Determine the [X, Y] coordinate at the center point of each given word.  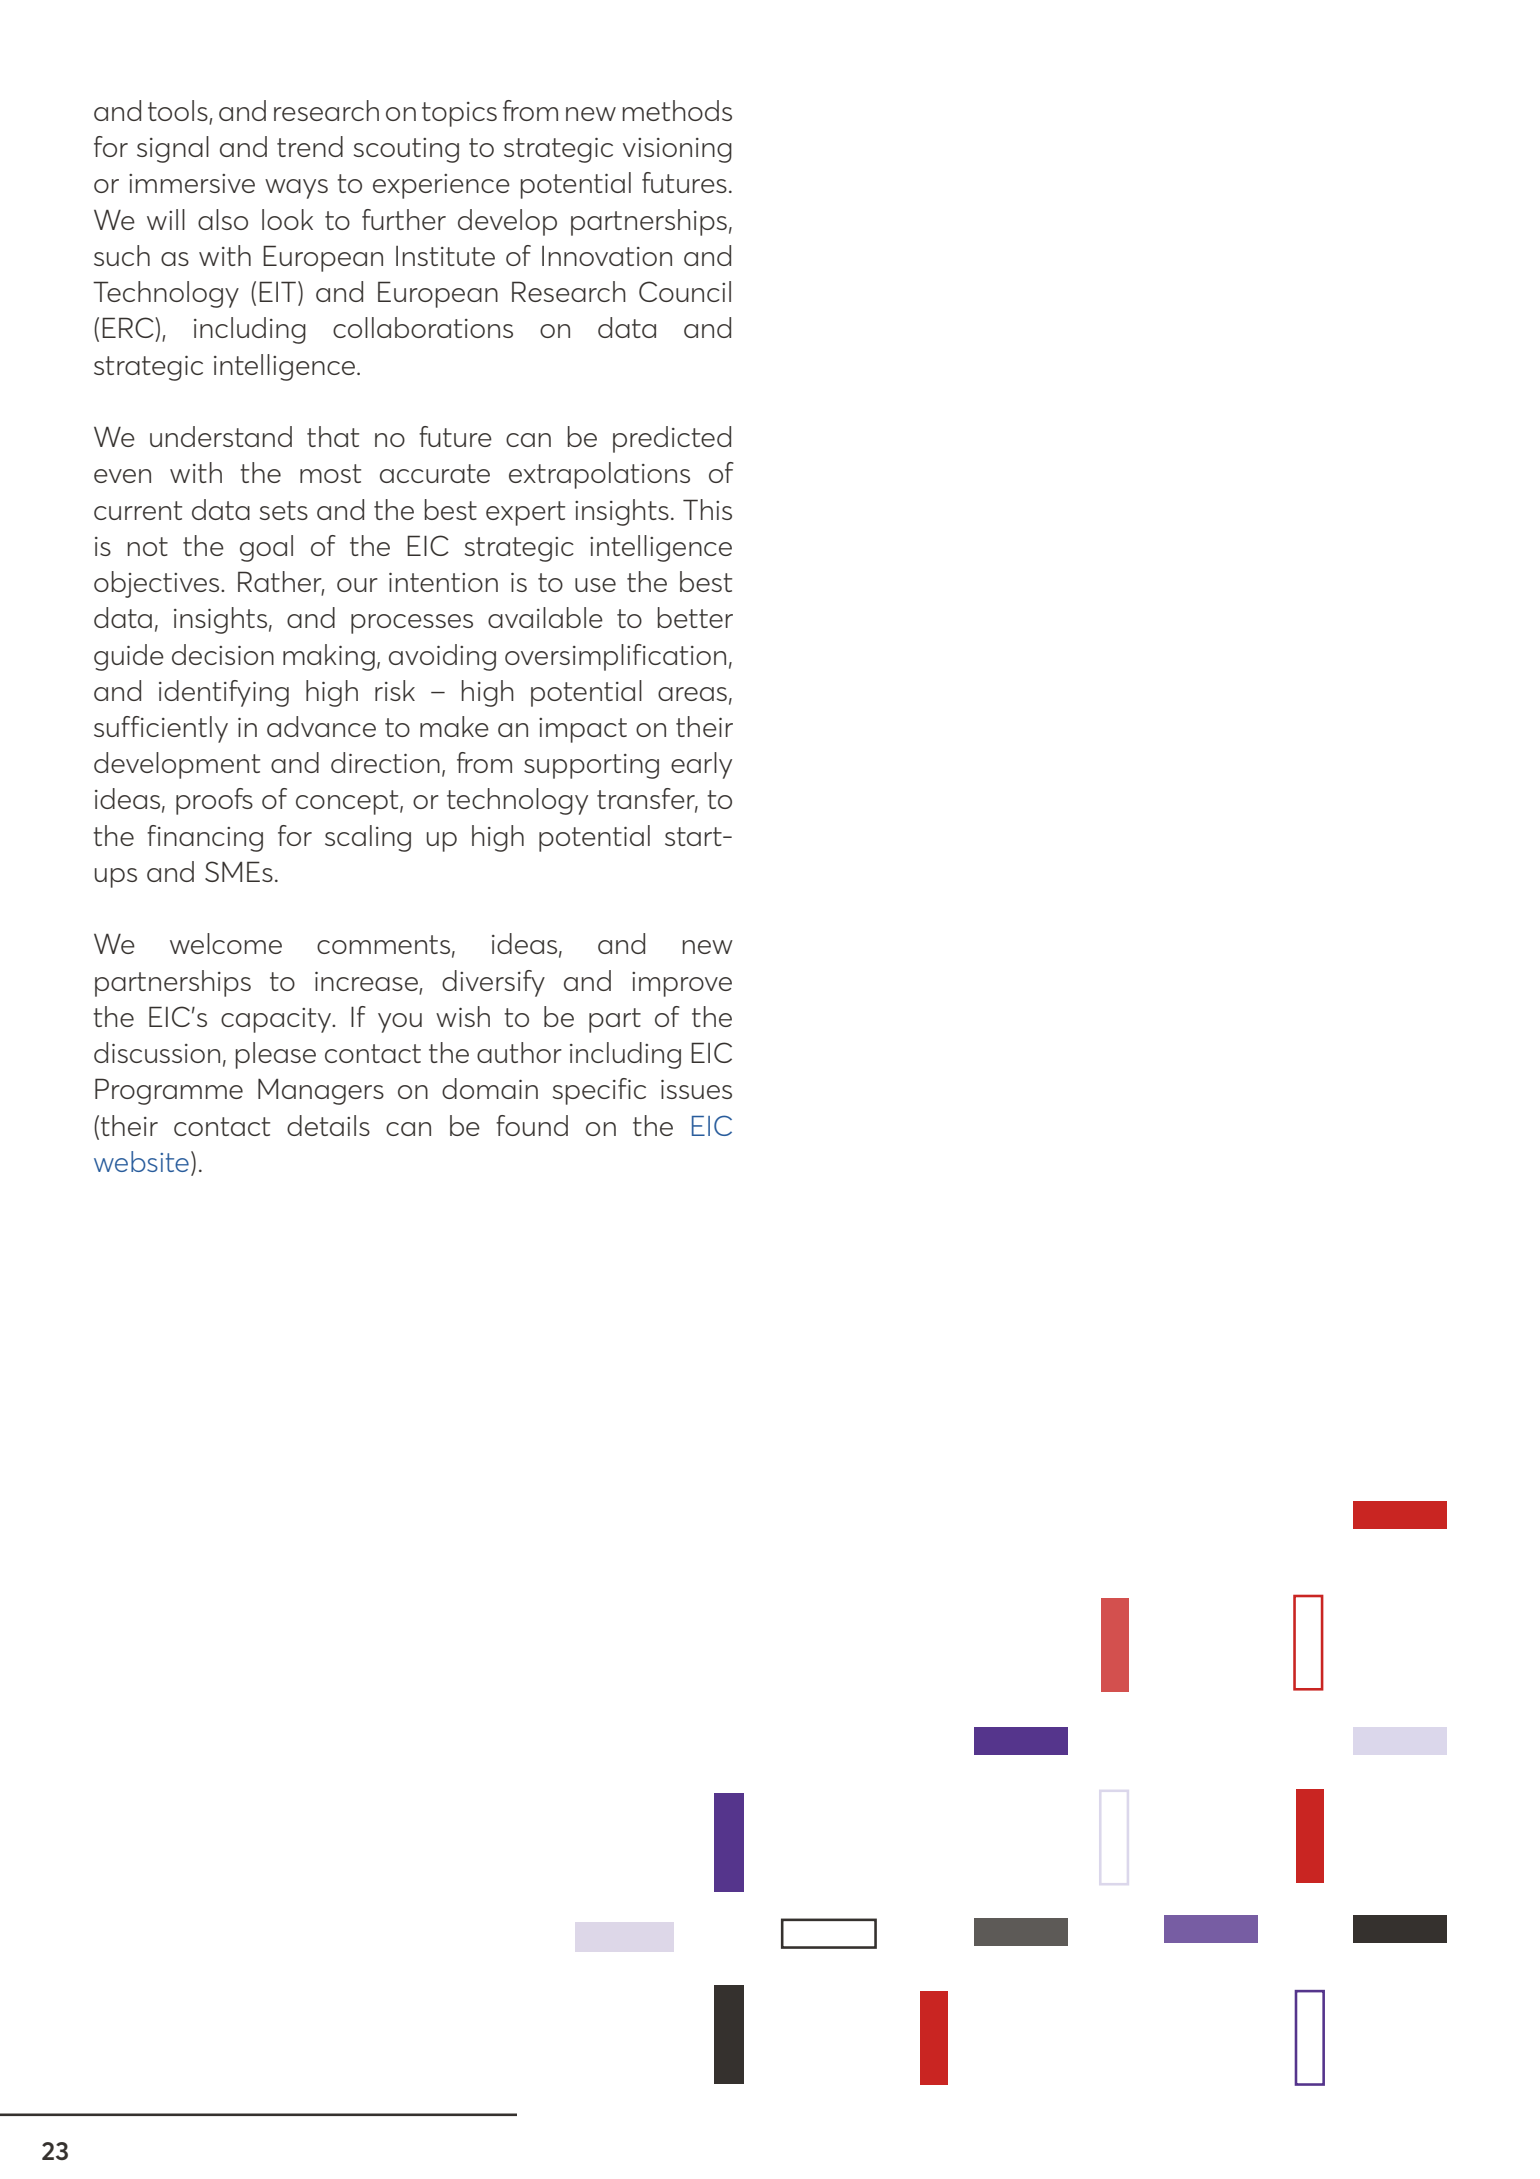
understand [221, 436]
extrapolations [599, 475]
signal [173, 149]
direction [385, 762]
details [328, 1125]
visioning [677, 150]
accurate [435, 473]
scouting [406, 150]
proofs [214, 801]
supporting [591, 766]
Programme [169, 1091]
